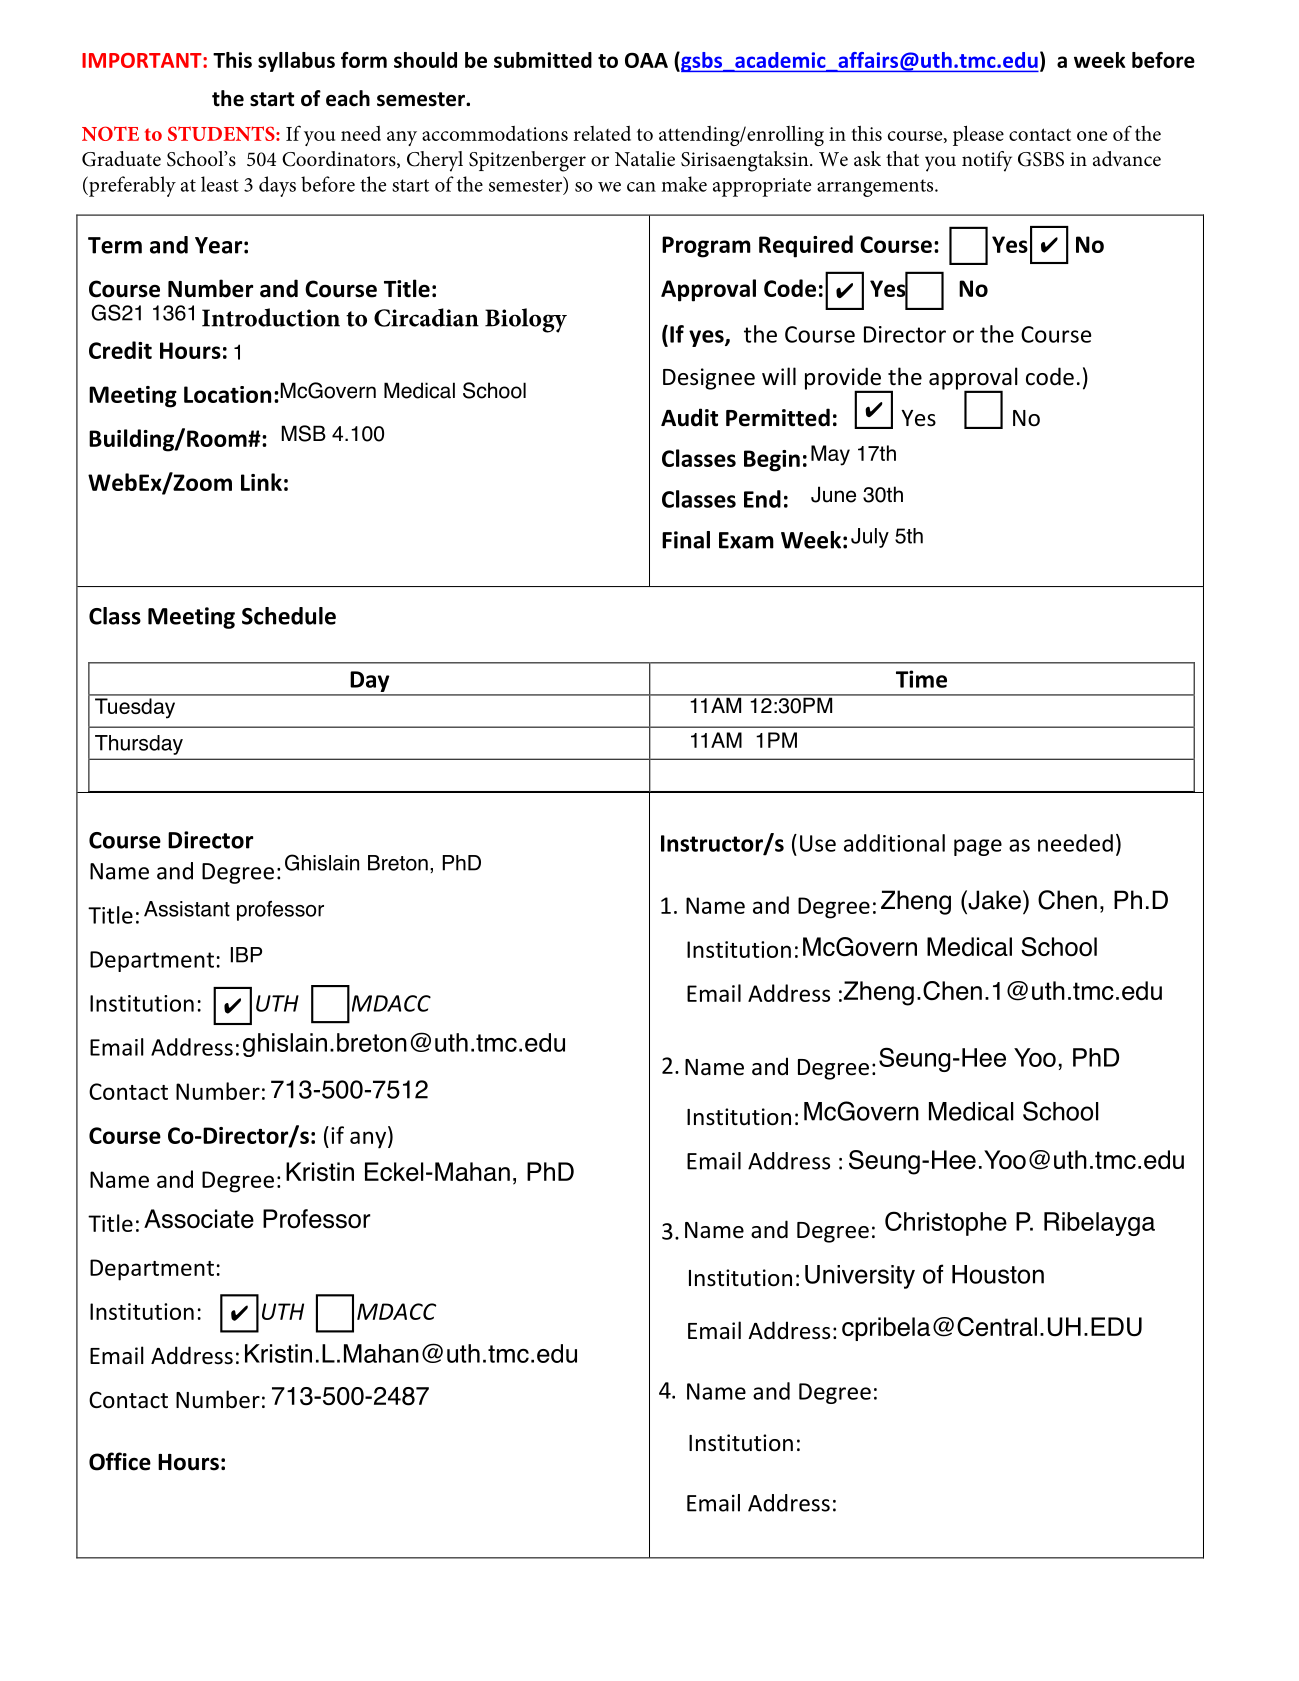 The image size is (1299, 1681). Describe the element at coordinates (602, 133) in the document. I see `related` at that location.
